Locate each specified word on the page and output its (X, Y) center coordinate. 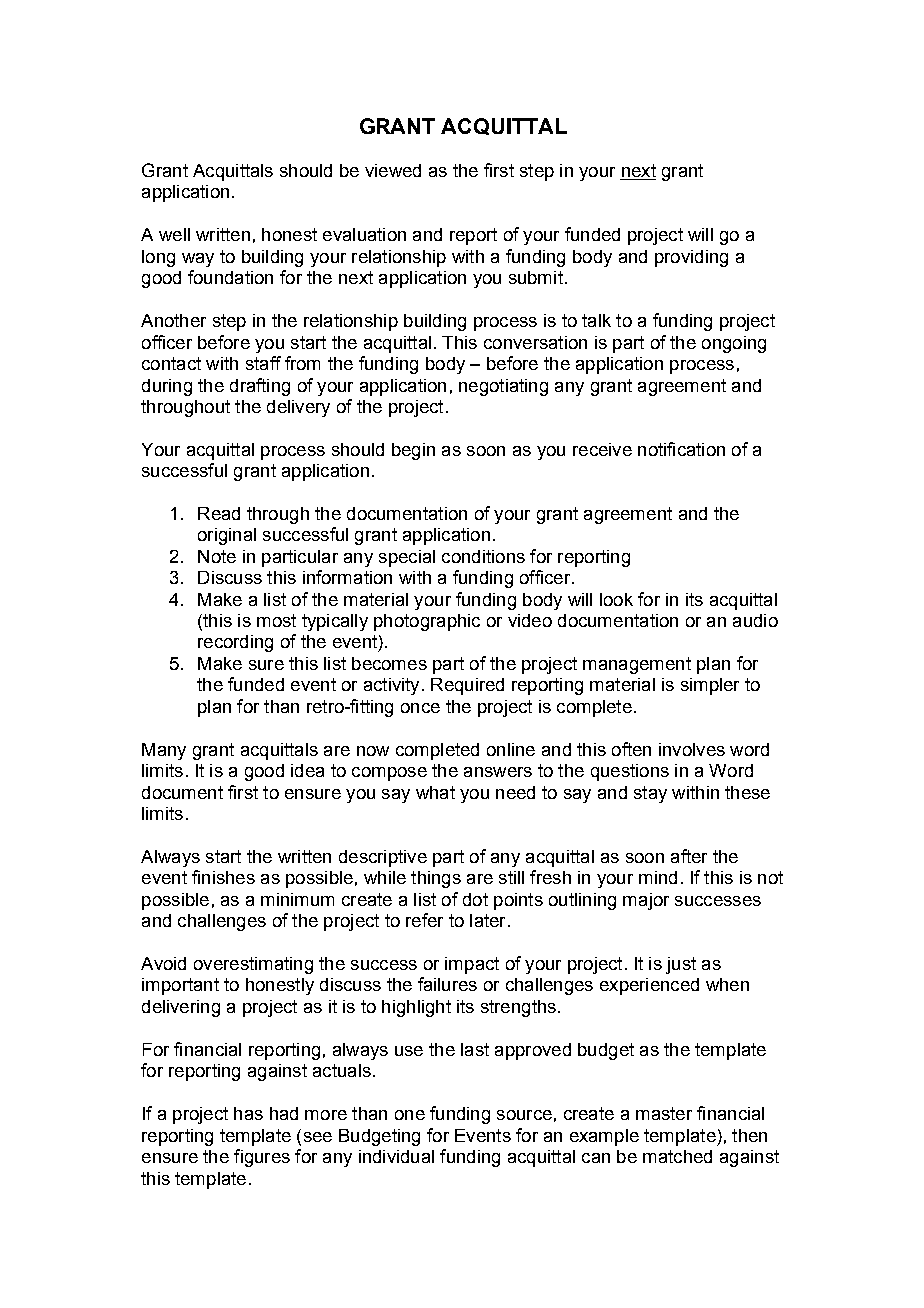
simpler (710, 686)
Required (467, 686)
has (248, 1113)
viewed (393, 170)
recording (235, 643)
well (174, 234)
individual (396, 1156)
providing (691, 258)
